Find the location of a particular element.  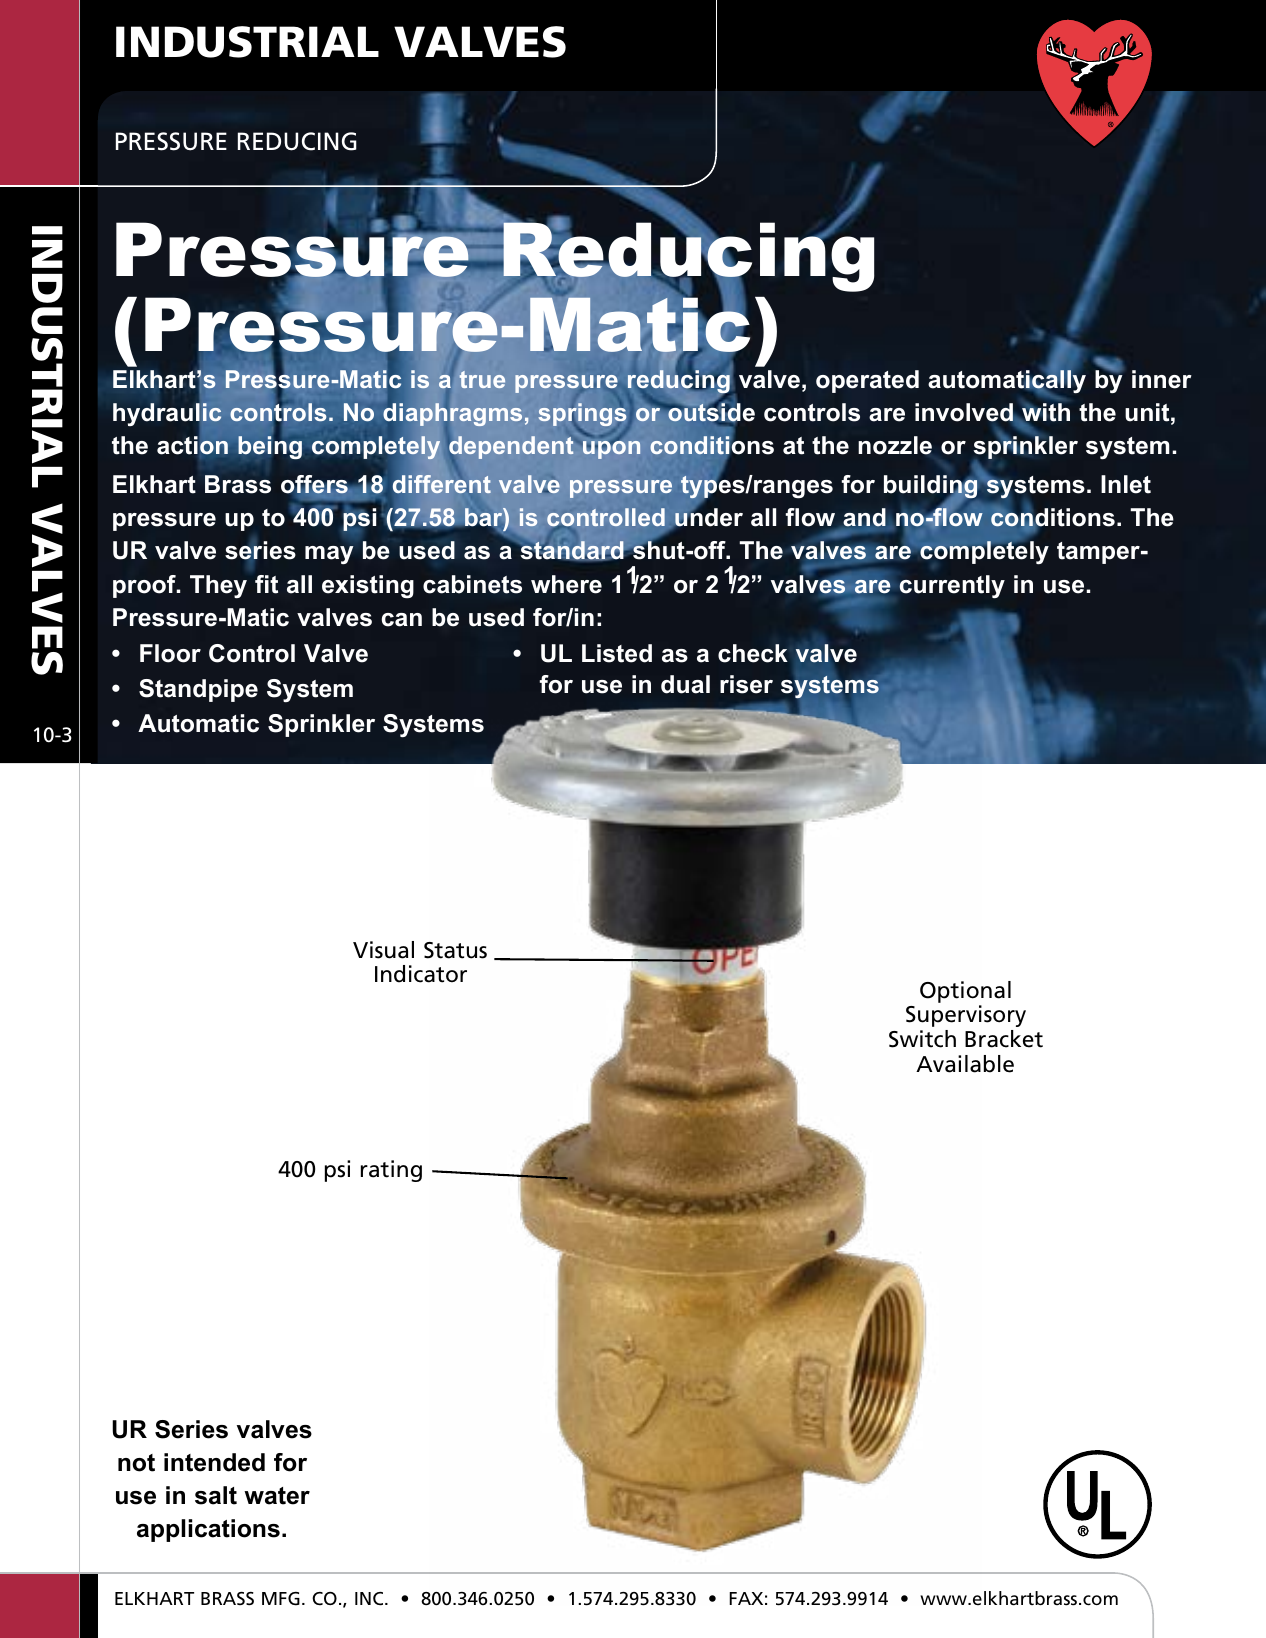

Optional is located at coordinates (965, 992).
